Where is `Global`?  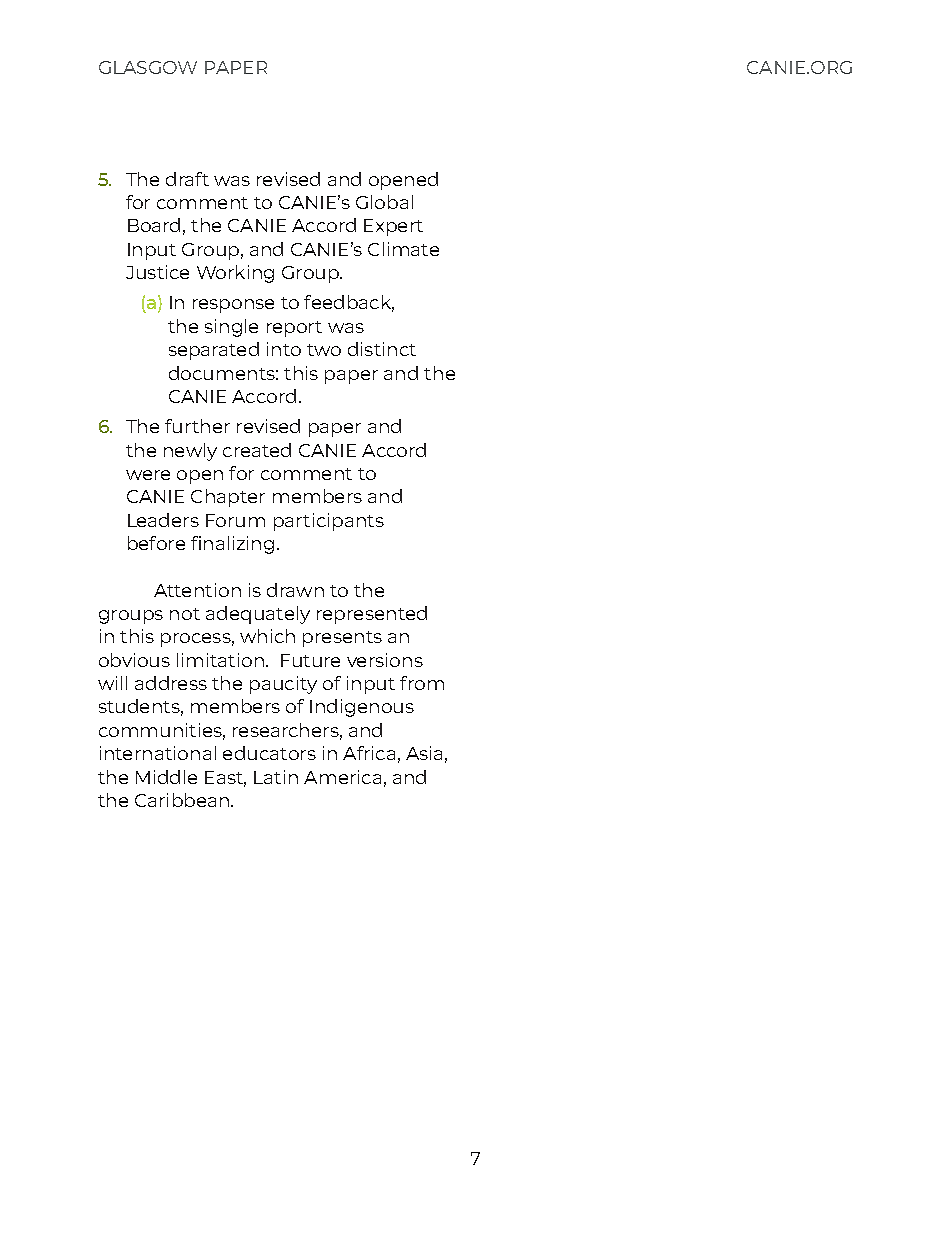 Global is located at coordinates (384, 202).
